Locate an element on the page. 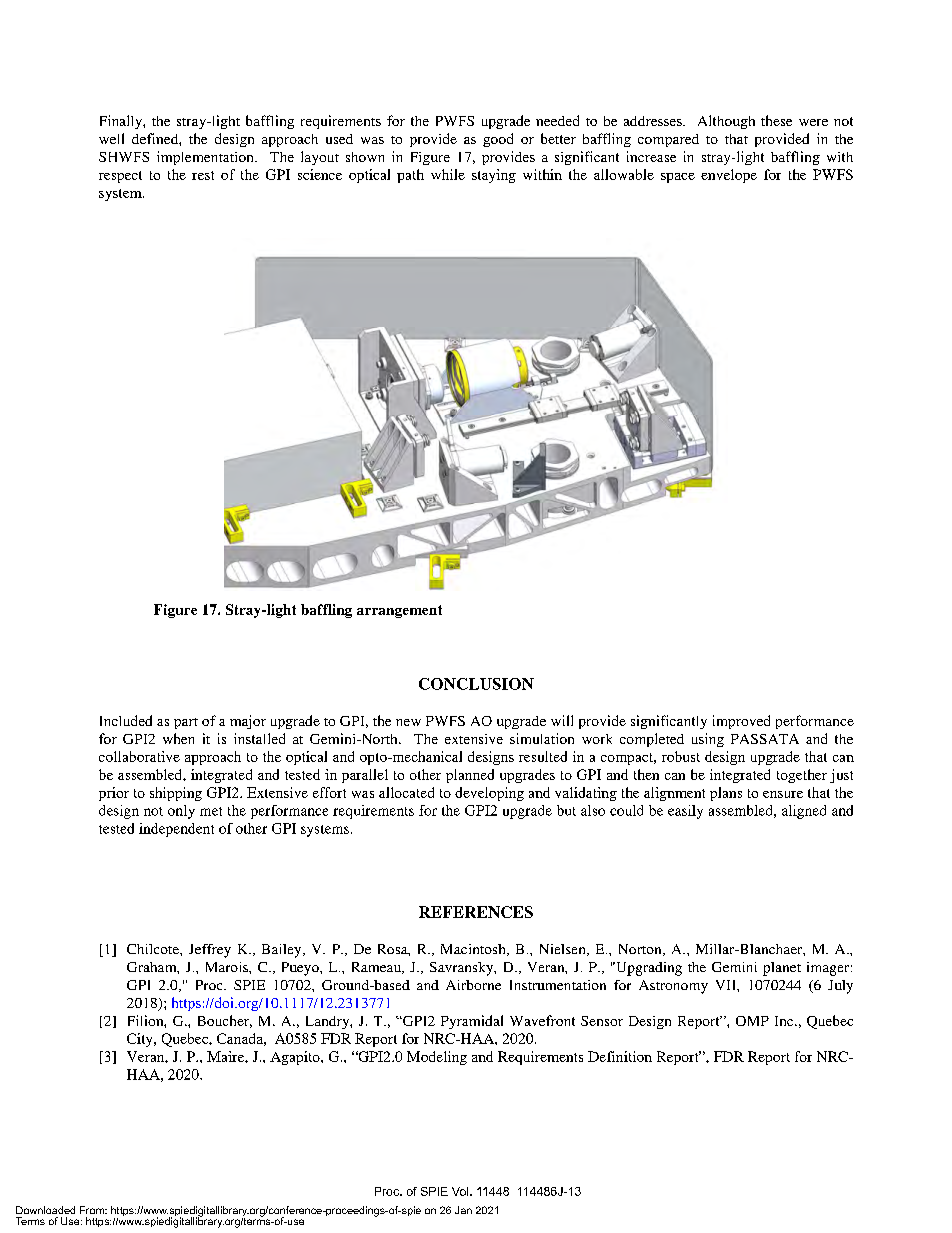 The width and height of the document is (952, 1233). well is located at coordinates (111, 138).
